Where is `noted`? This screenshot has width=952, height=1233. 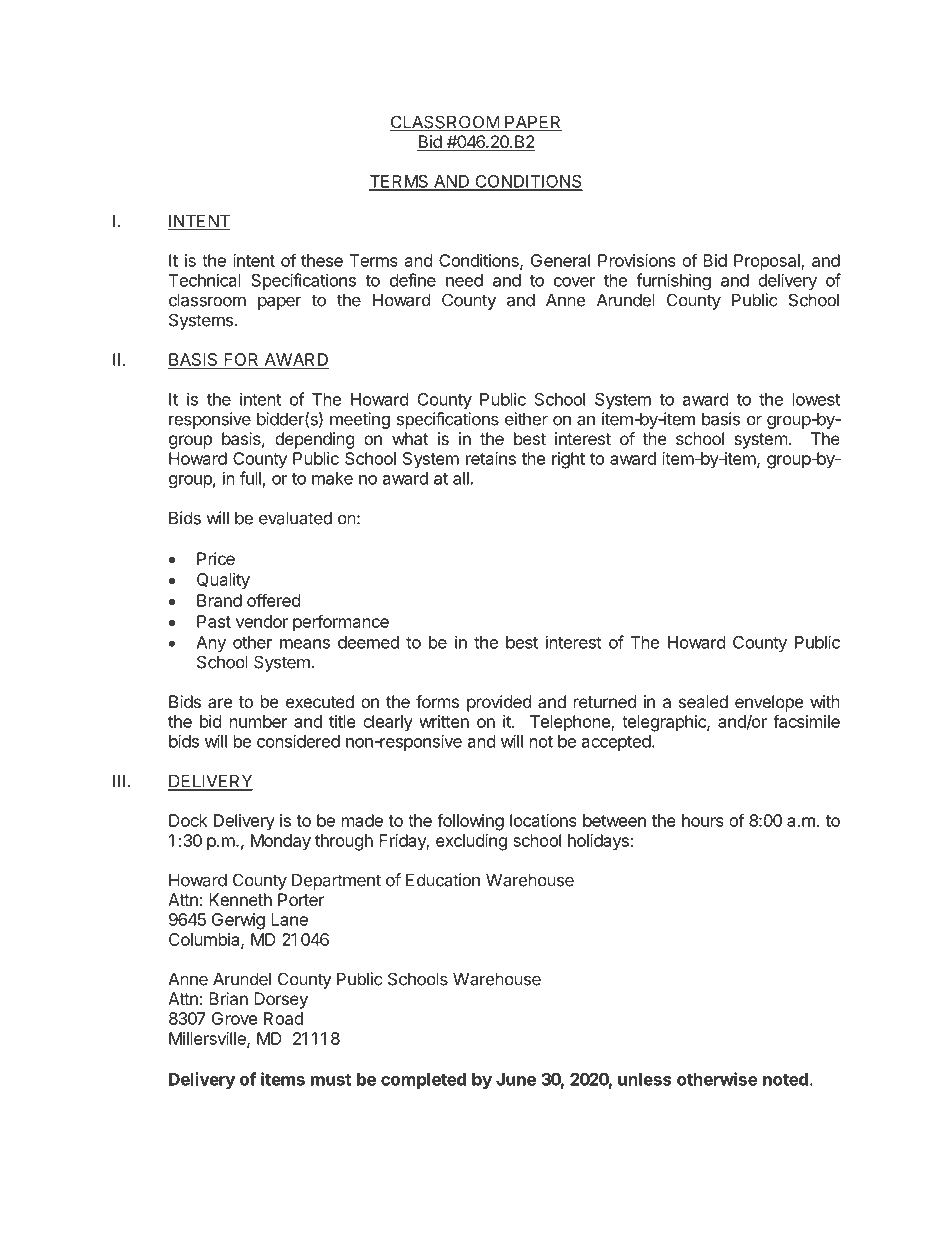
noted is located at coordinates (785, 1079).
